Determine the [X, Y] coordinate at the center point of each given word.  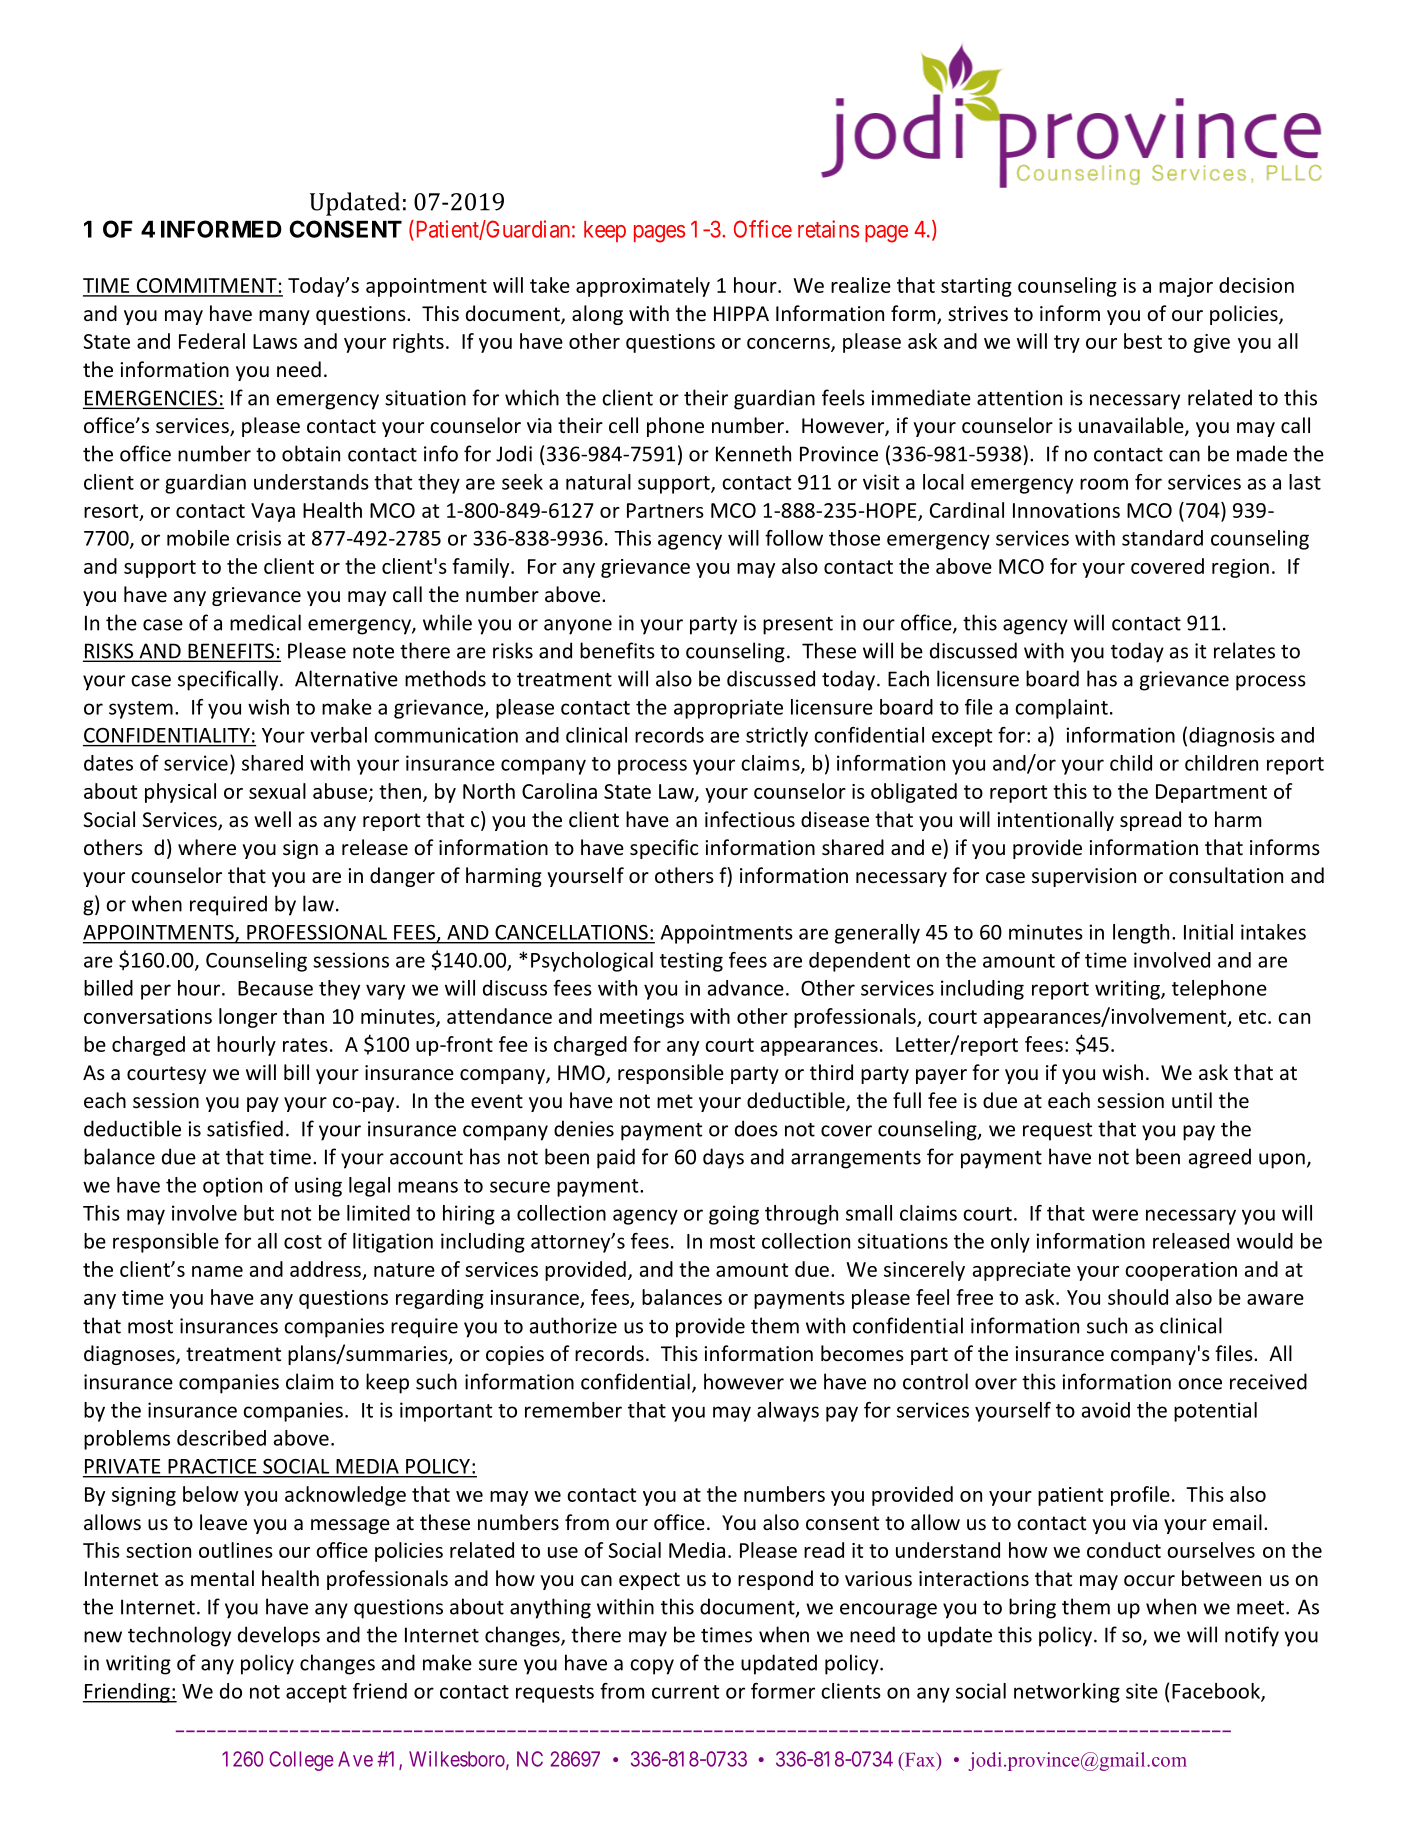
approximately [643, 287]
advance [746, 988]
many [284, 317]
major [1186, 287]
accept [316, 1694]
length [1141, 934]
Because [275, 988]
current [685, 1692]
